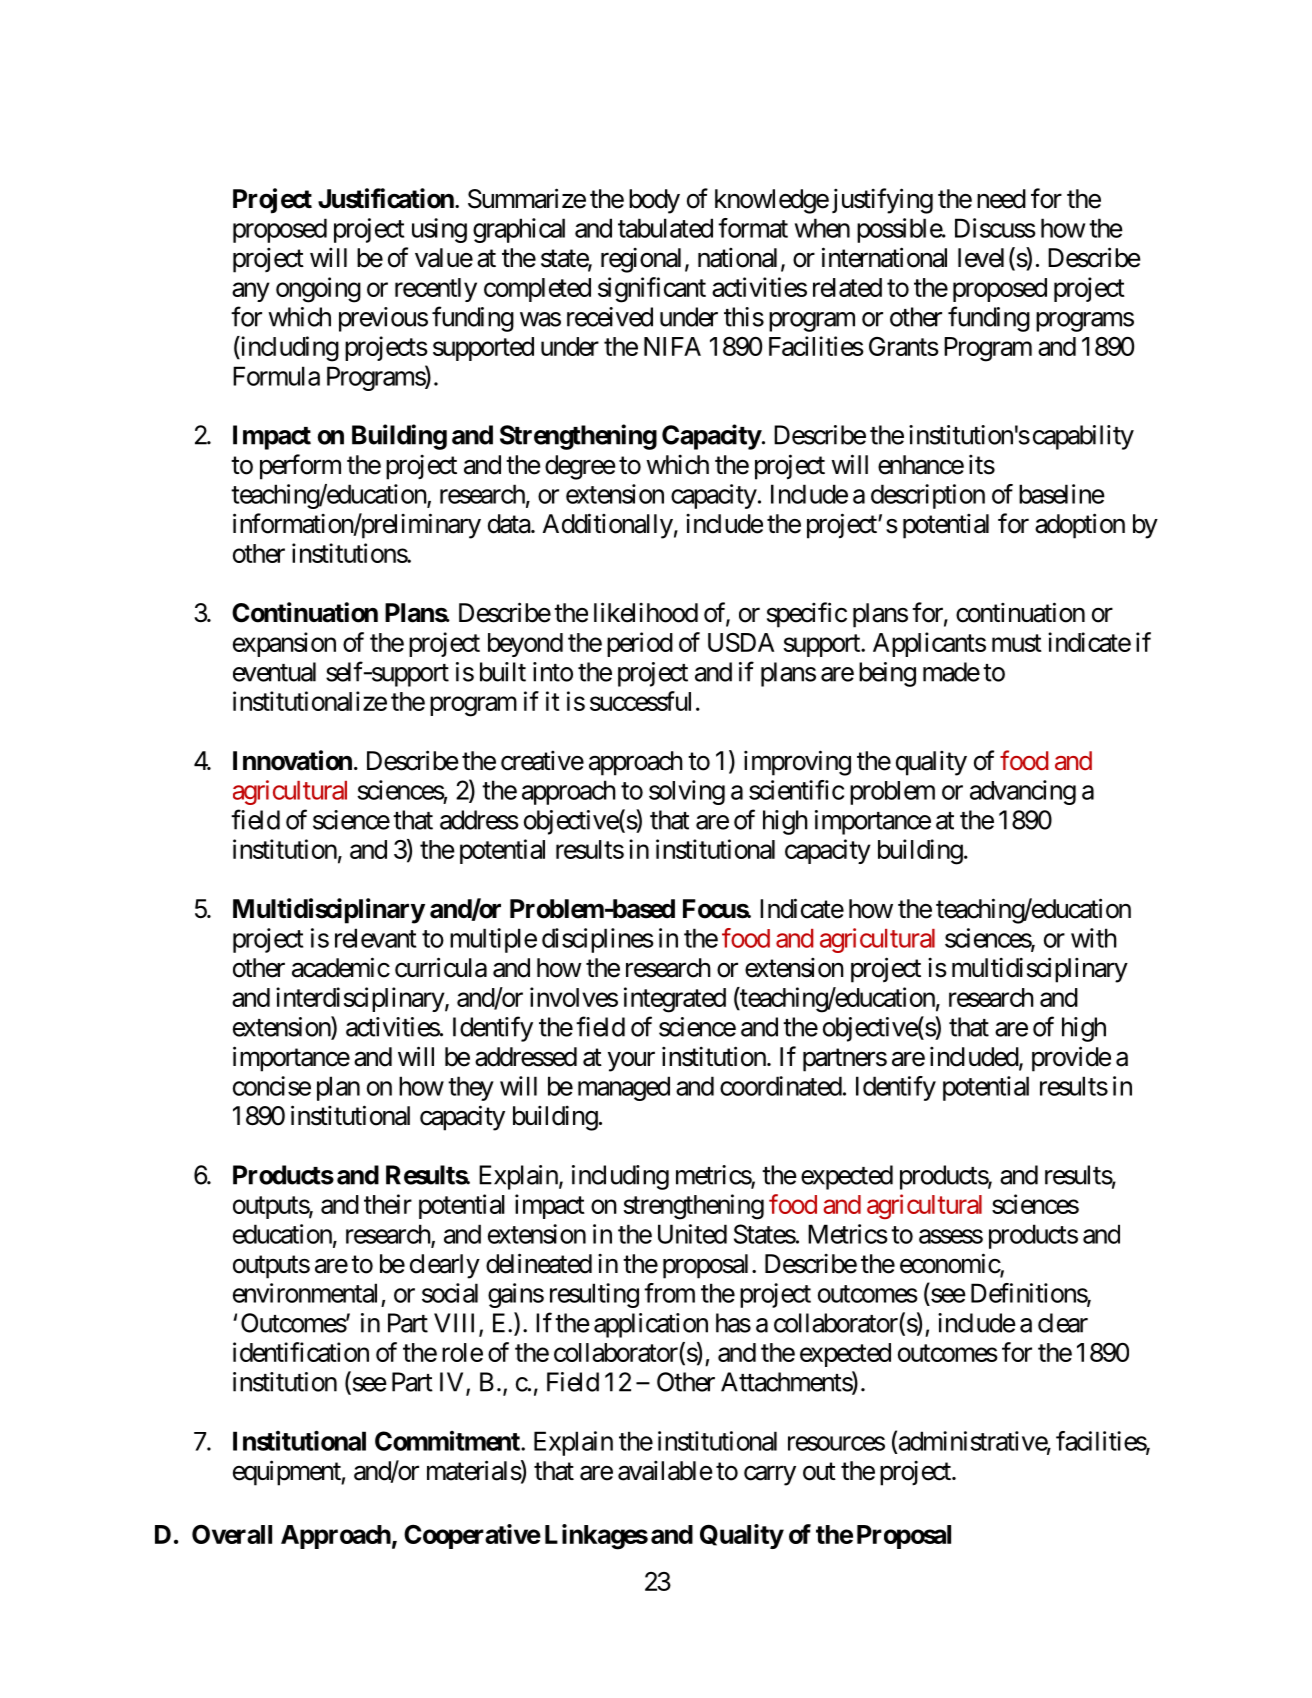  What do you see at coordinates (232, 1534) in the screenshot?
I see `Overall` at bounding box center [232, 1534].
